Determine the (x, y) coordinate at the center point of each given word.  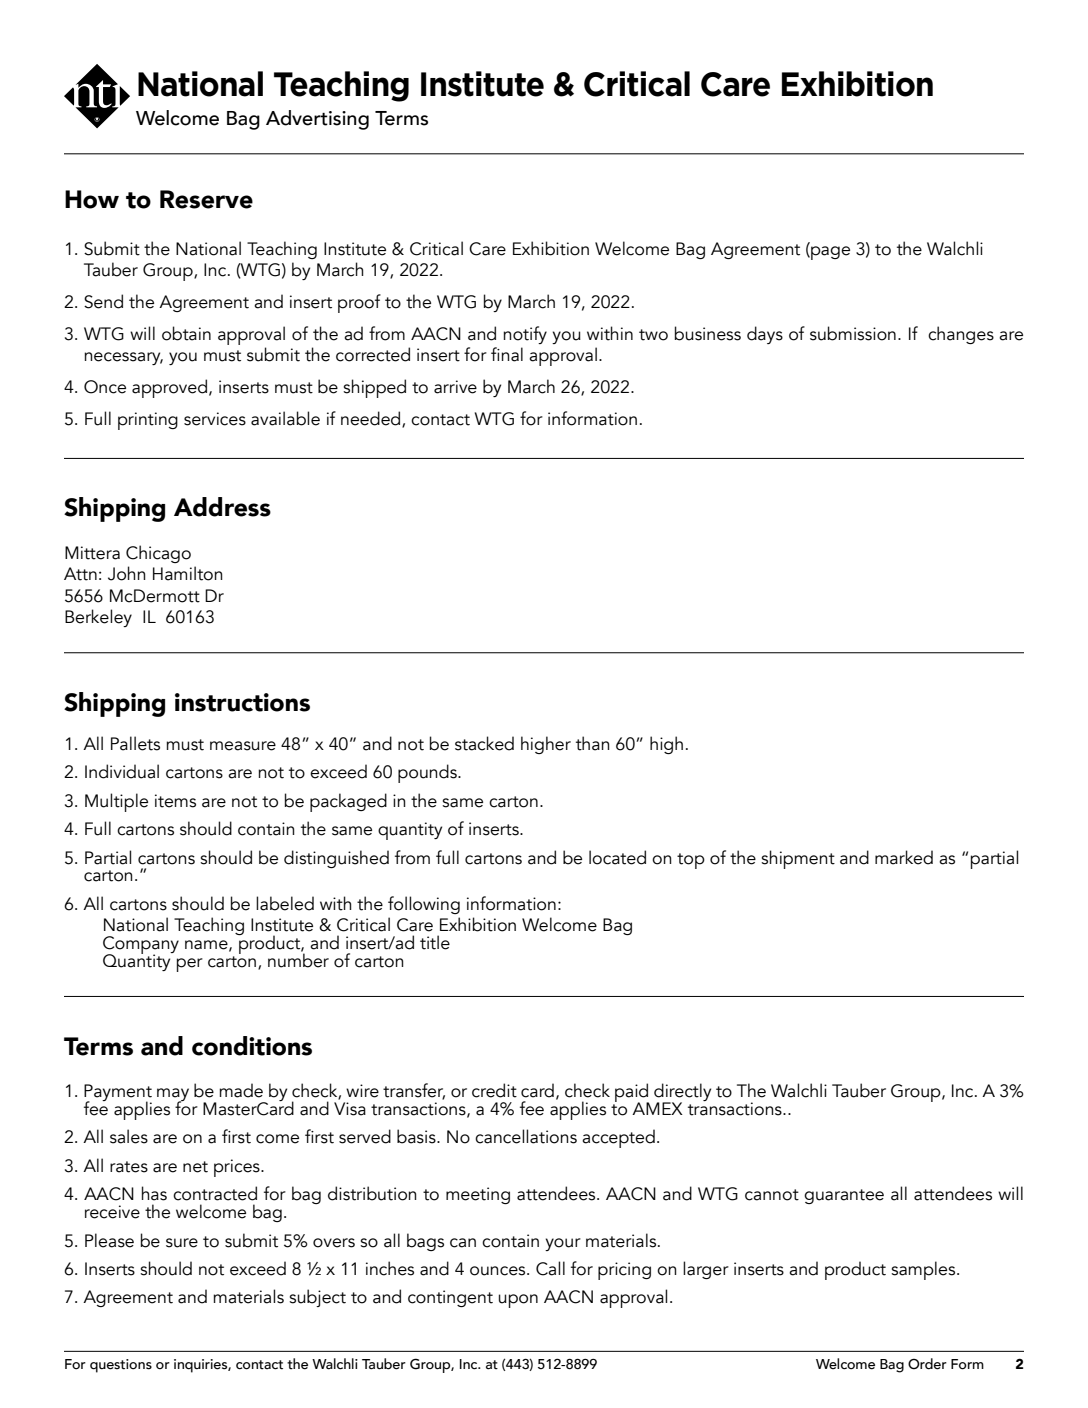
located (617, 857)
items (175, 801)
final (507, 354)
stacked (484, 743)
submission (853, 333)
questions (121, 1366)
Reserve (206, 199)
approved (169, 388)
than (593, 743)
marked (904, 857)
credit (494, 1090)
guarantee (844, 1196)
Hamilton (188, 573)
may (173, 1096)
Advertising (317, 120)
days (765, 335)
